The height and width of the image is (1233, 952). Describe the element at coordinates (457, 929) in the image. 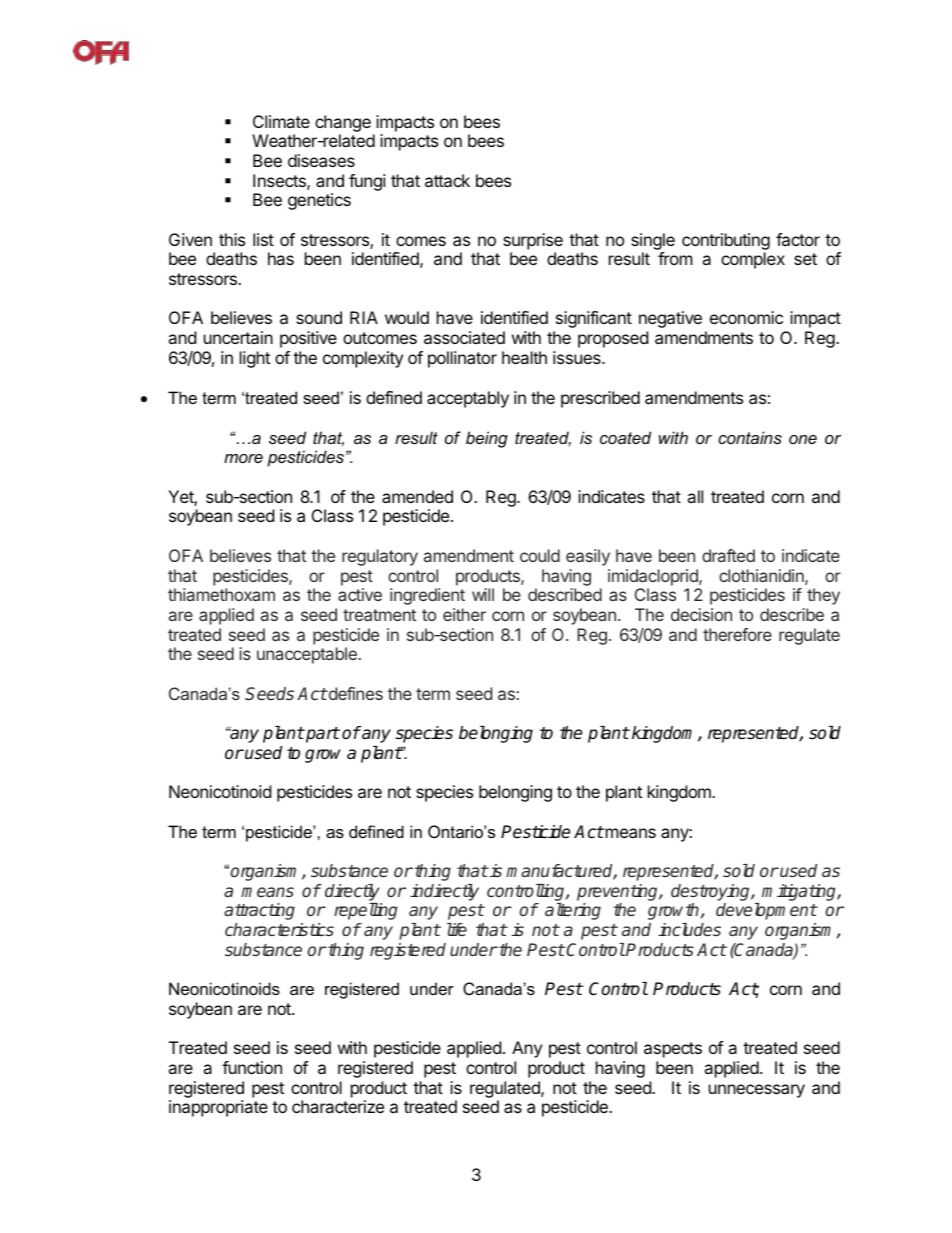

I see `life` at that location.
